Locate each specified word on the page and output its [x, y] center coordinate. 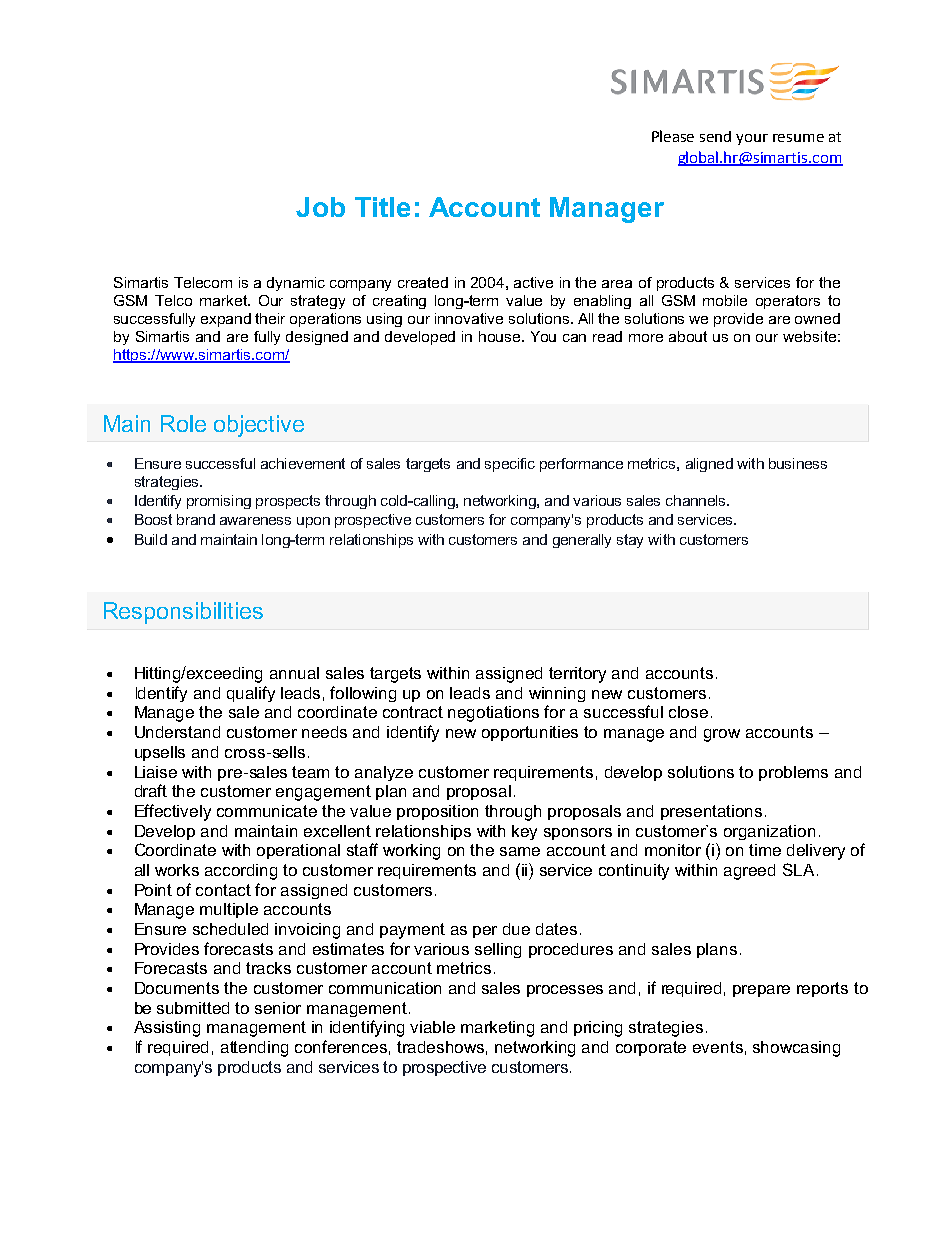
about [688, 336]
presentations [711, 812]
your [752, 139]
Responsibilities [183, 613]
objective [259, 426]
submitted [193, 1008]
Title [382, 207]
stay [630, 541]
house [501, 336]
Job [320, 207]
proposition [437, 812]
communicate [267, 811]
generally [582, 541]
